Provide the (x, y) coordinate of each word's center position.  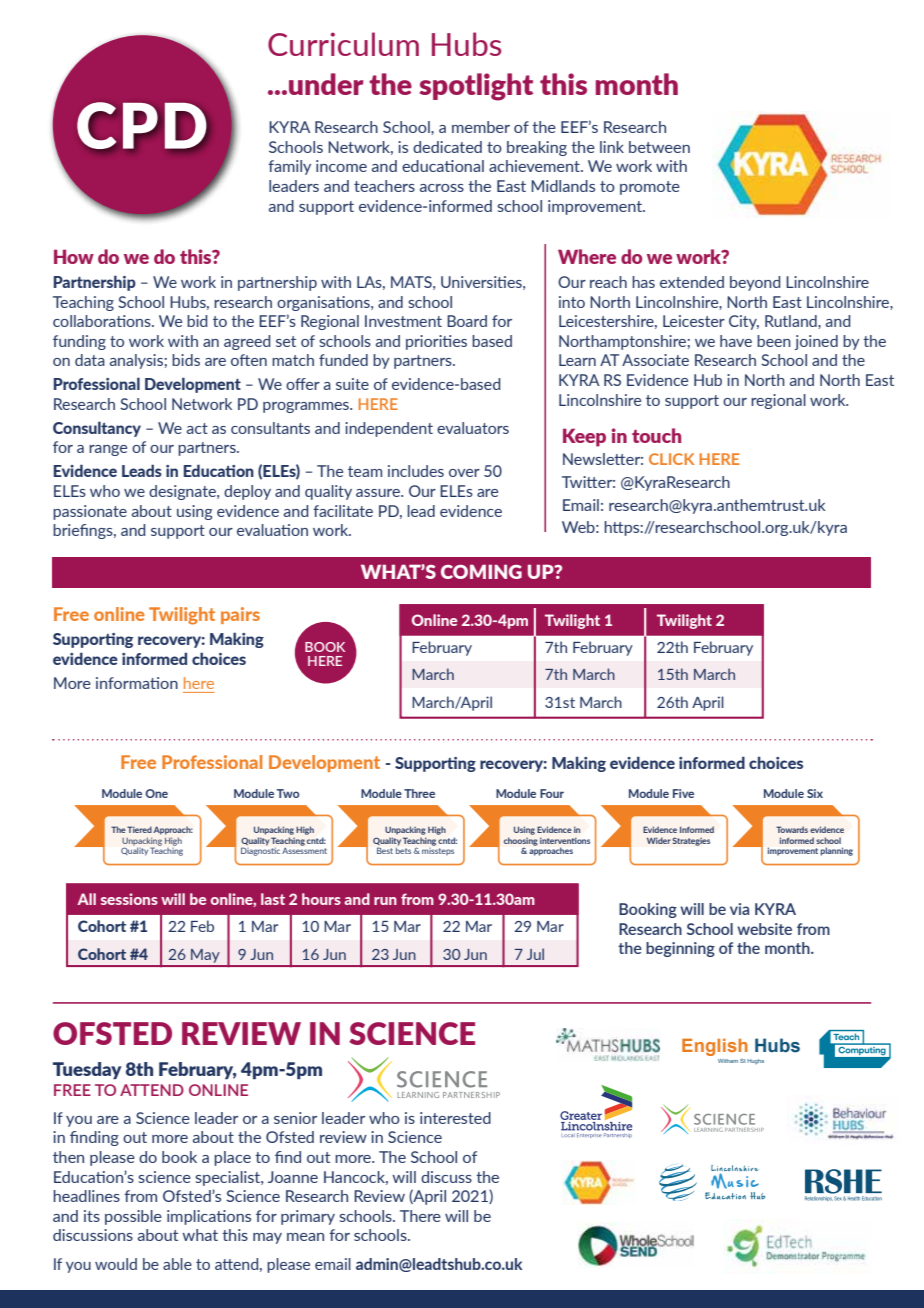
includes (416, 471)
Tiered (139, 829)
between (659, 147)
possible (133, 1217)
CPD (141, 125)
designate (183, 492)
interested (455, 1118)
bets (403, 849)
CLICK (671, 459)
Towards (792, 829)
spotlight (476, 87)
